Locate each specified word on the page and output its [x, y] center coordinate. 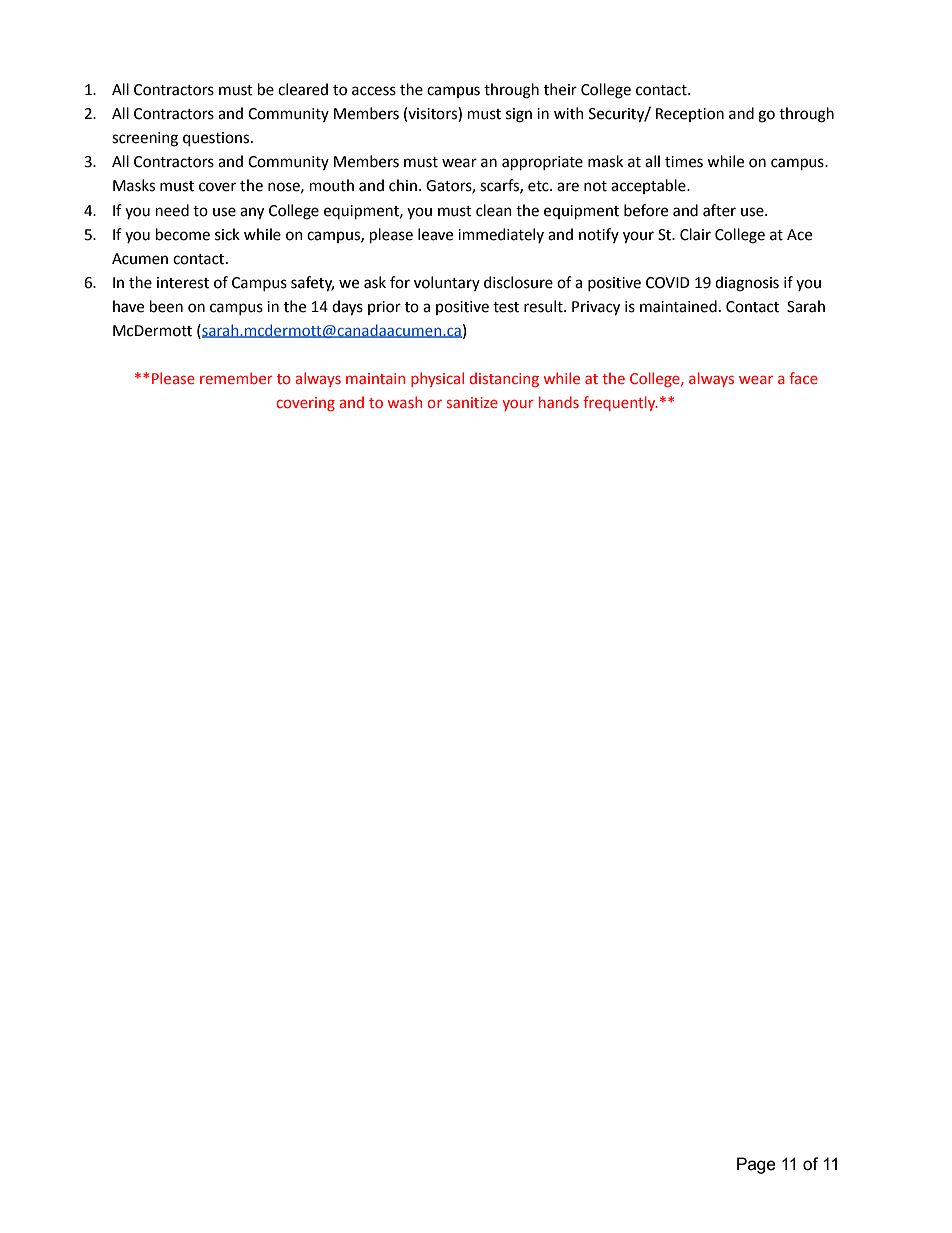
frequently [620, 403]
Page [756, 1165]
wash [405, 402]
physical [437, 379]
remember [236, 378]
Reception [690, 115]
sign [519, 115]
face [803, 378]
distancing [504, 379]
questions [217, 139]
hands [559, 402]
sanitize [472, 402]
